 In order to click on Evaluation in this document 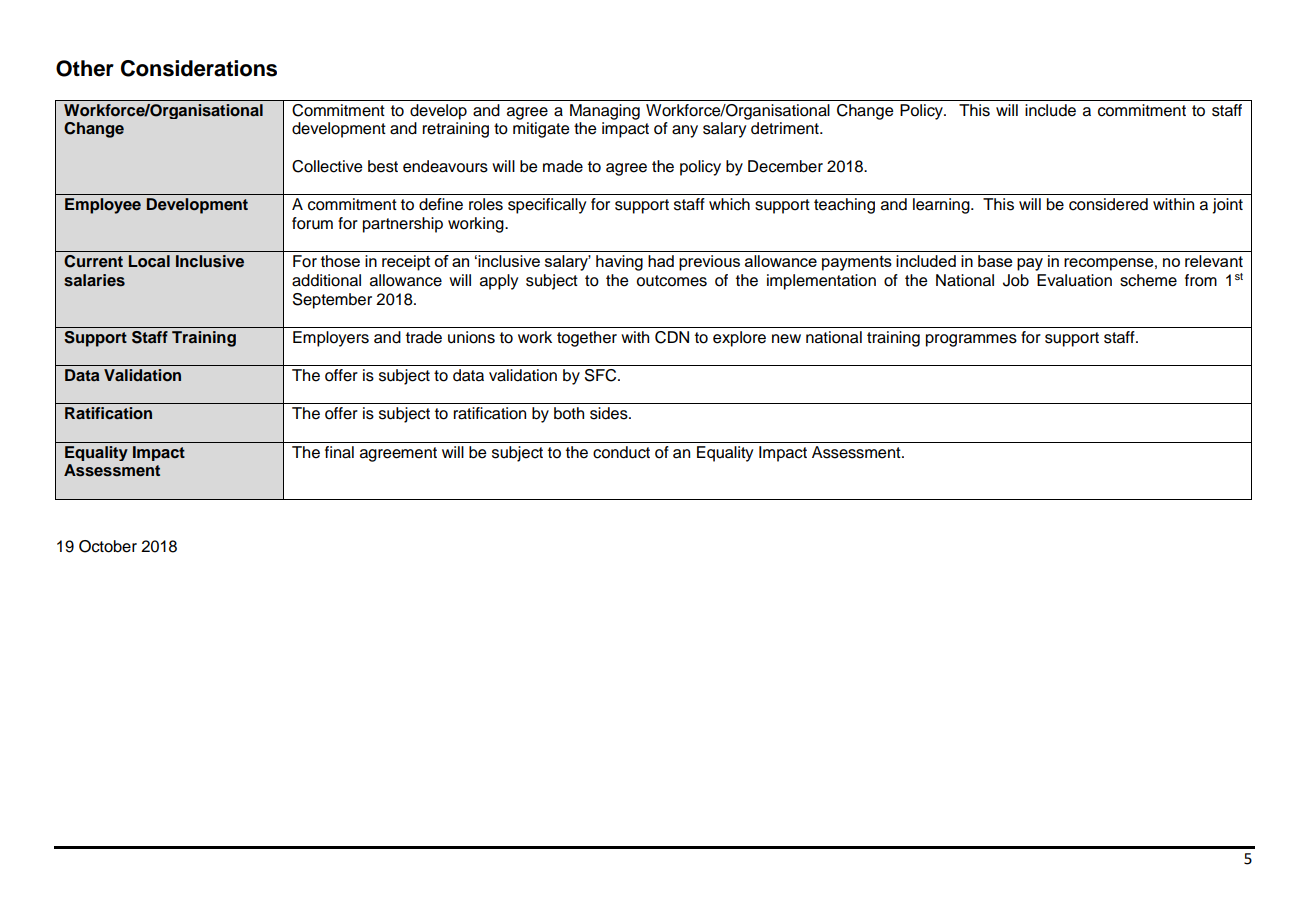, I will do `click(1074, 280)`.
